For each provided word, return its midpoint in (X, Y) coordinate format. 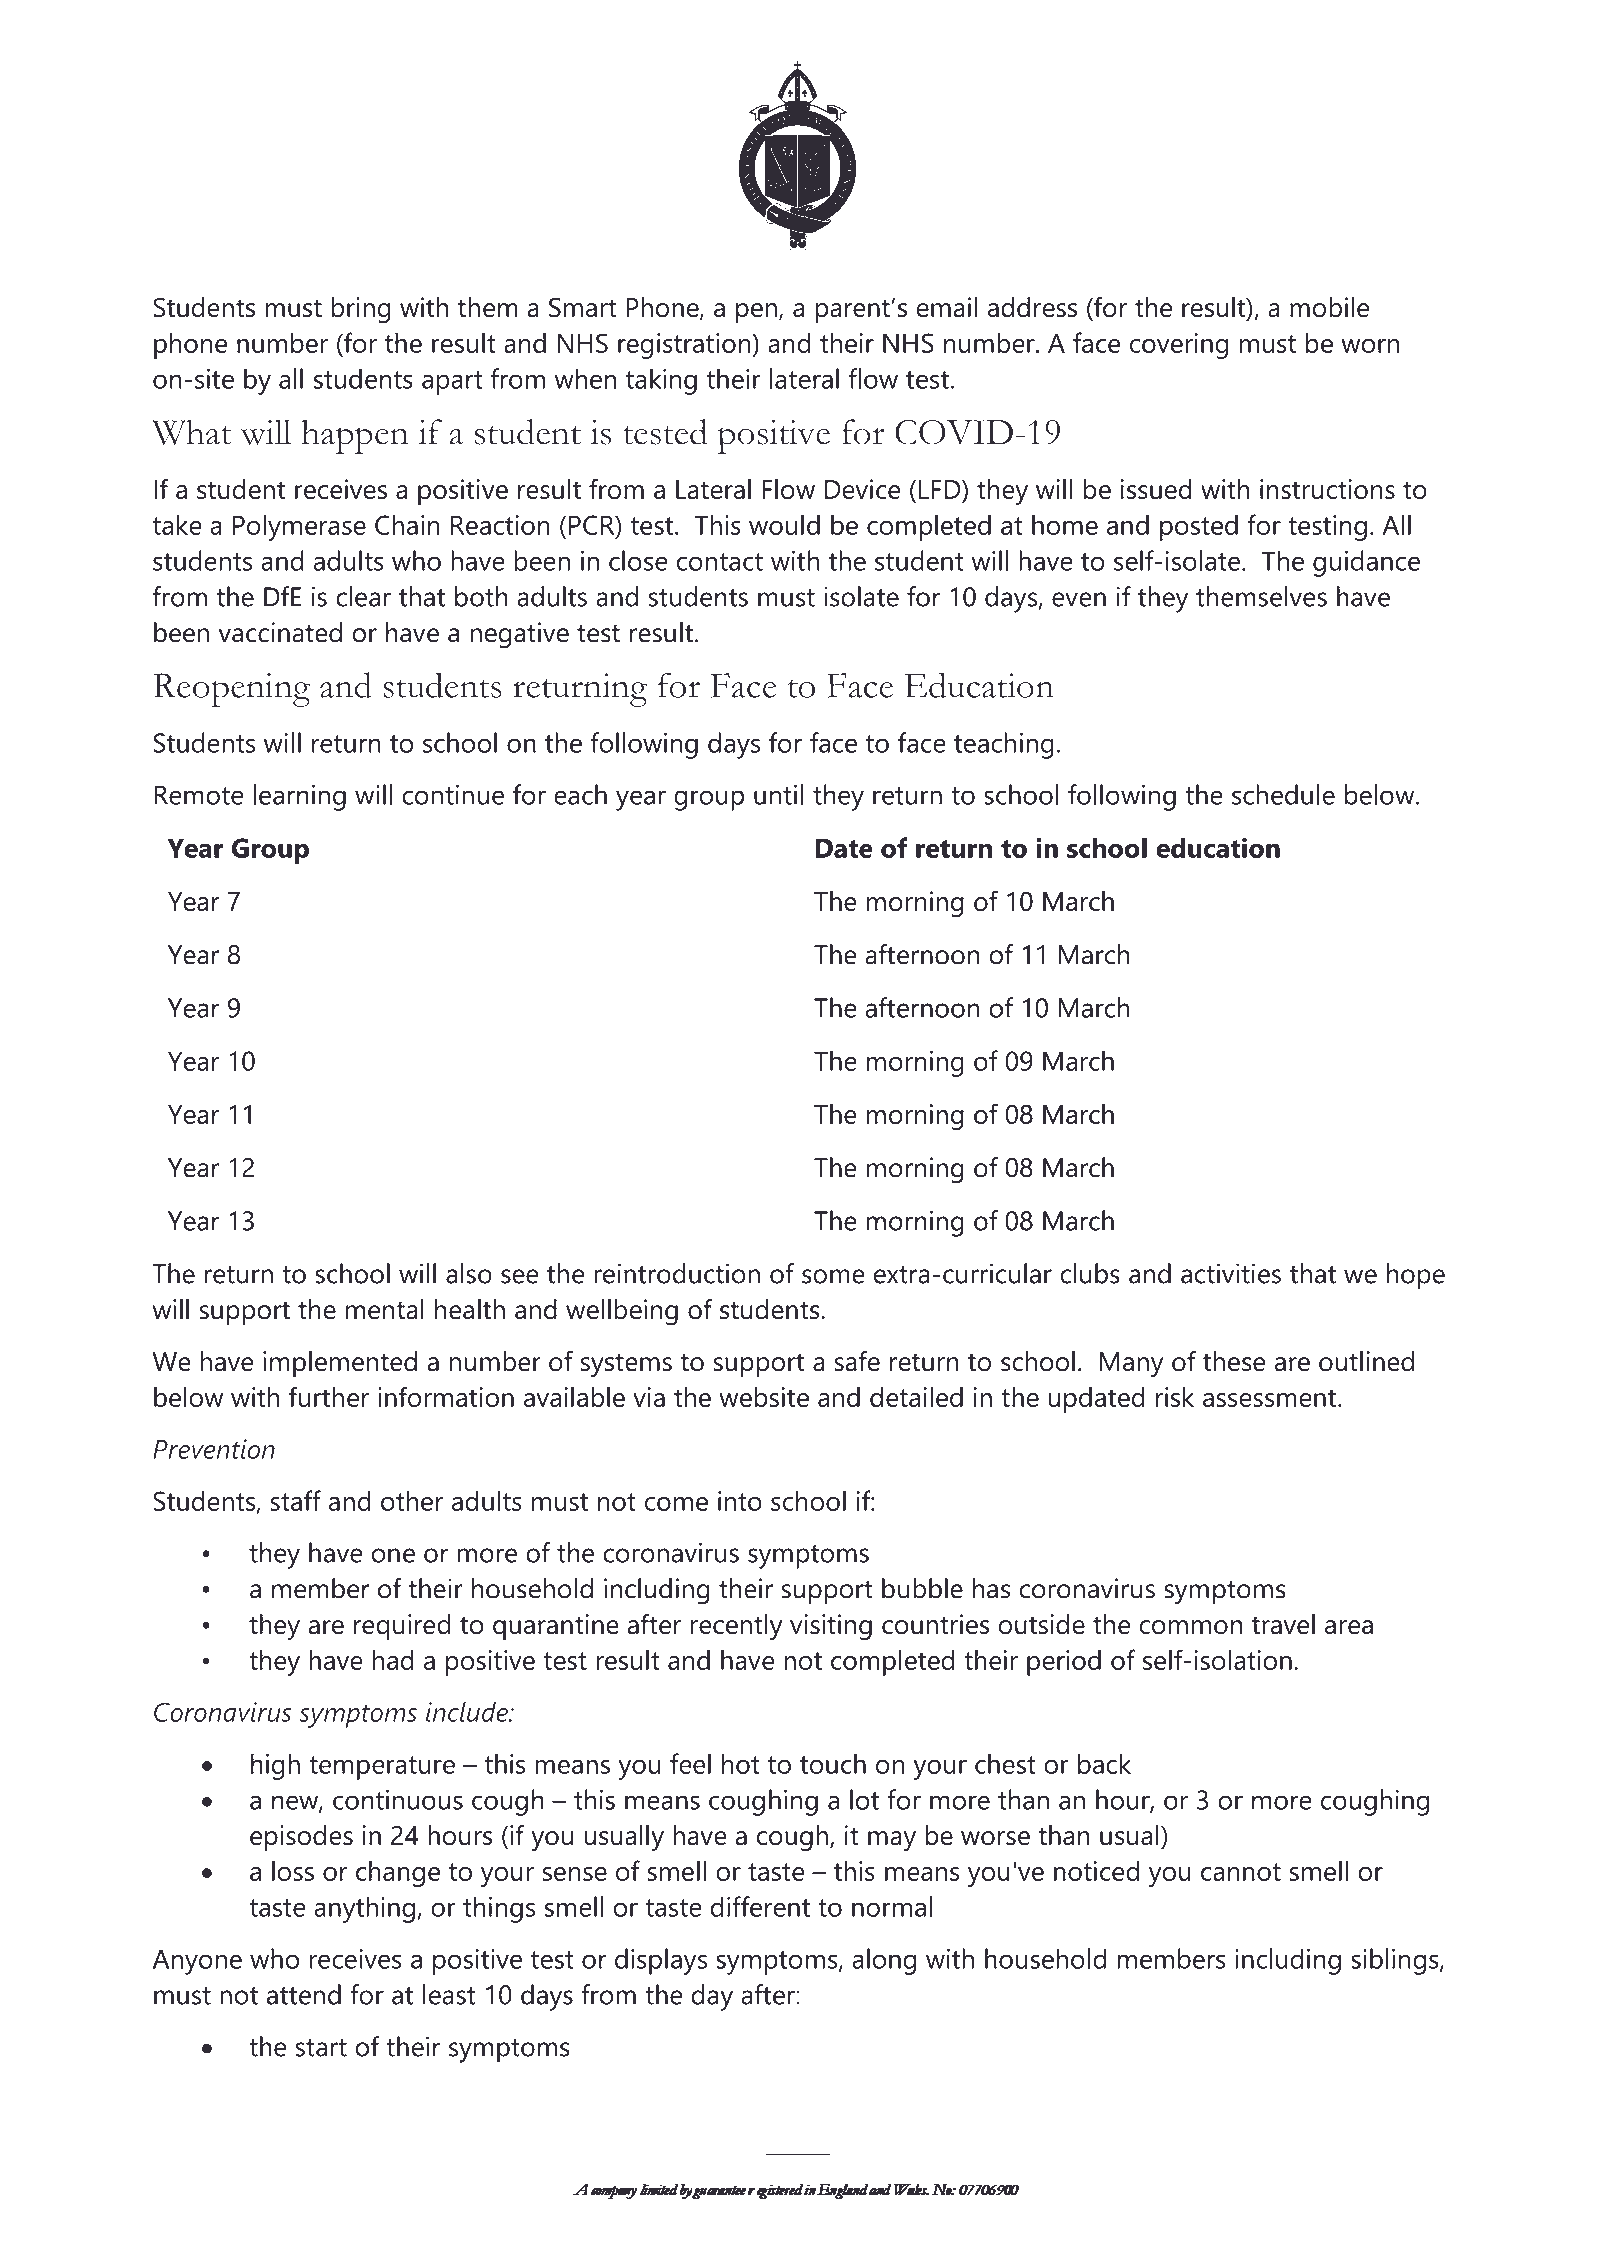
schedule (1283, 794)
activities (1231, 1273)
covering (1179, 346)
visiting (831, 1627)
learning (299, 797)
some (833, 1276)
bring (361, 310)
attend (304, 1994)
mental (385, 1309)
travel (1283, 1624)
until (779, 794)
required (402, 1627)
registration (685, 346)
